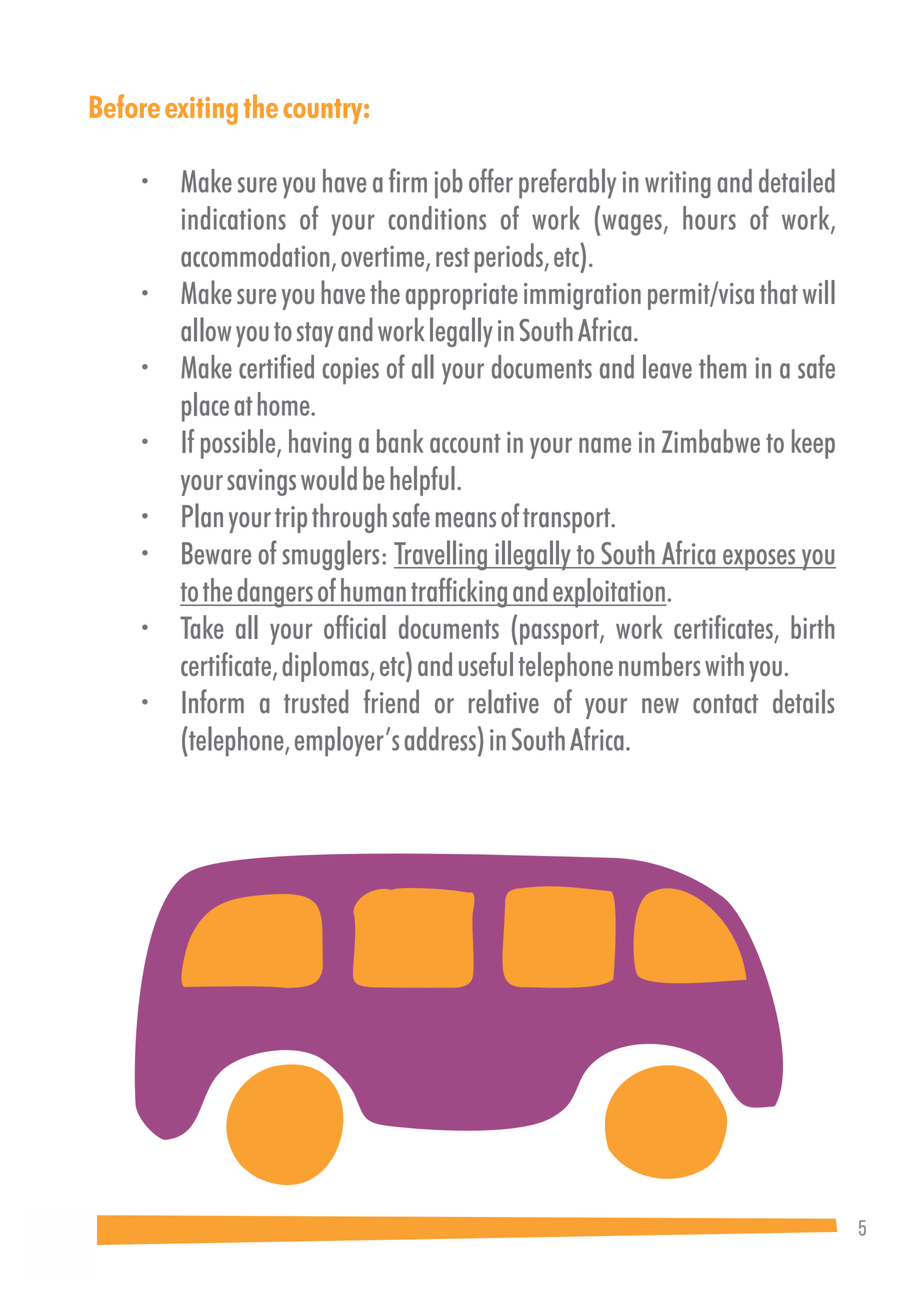 The image size is (924, 1303). I want to click on Inform, so click(213, 701).
